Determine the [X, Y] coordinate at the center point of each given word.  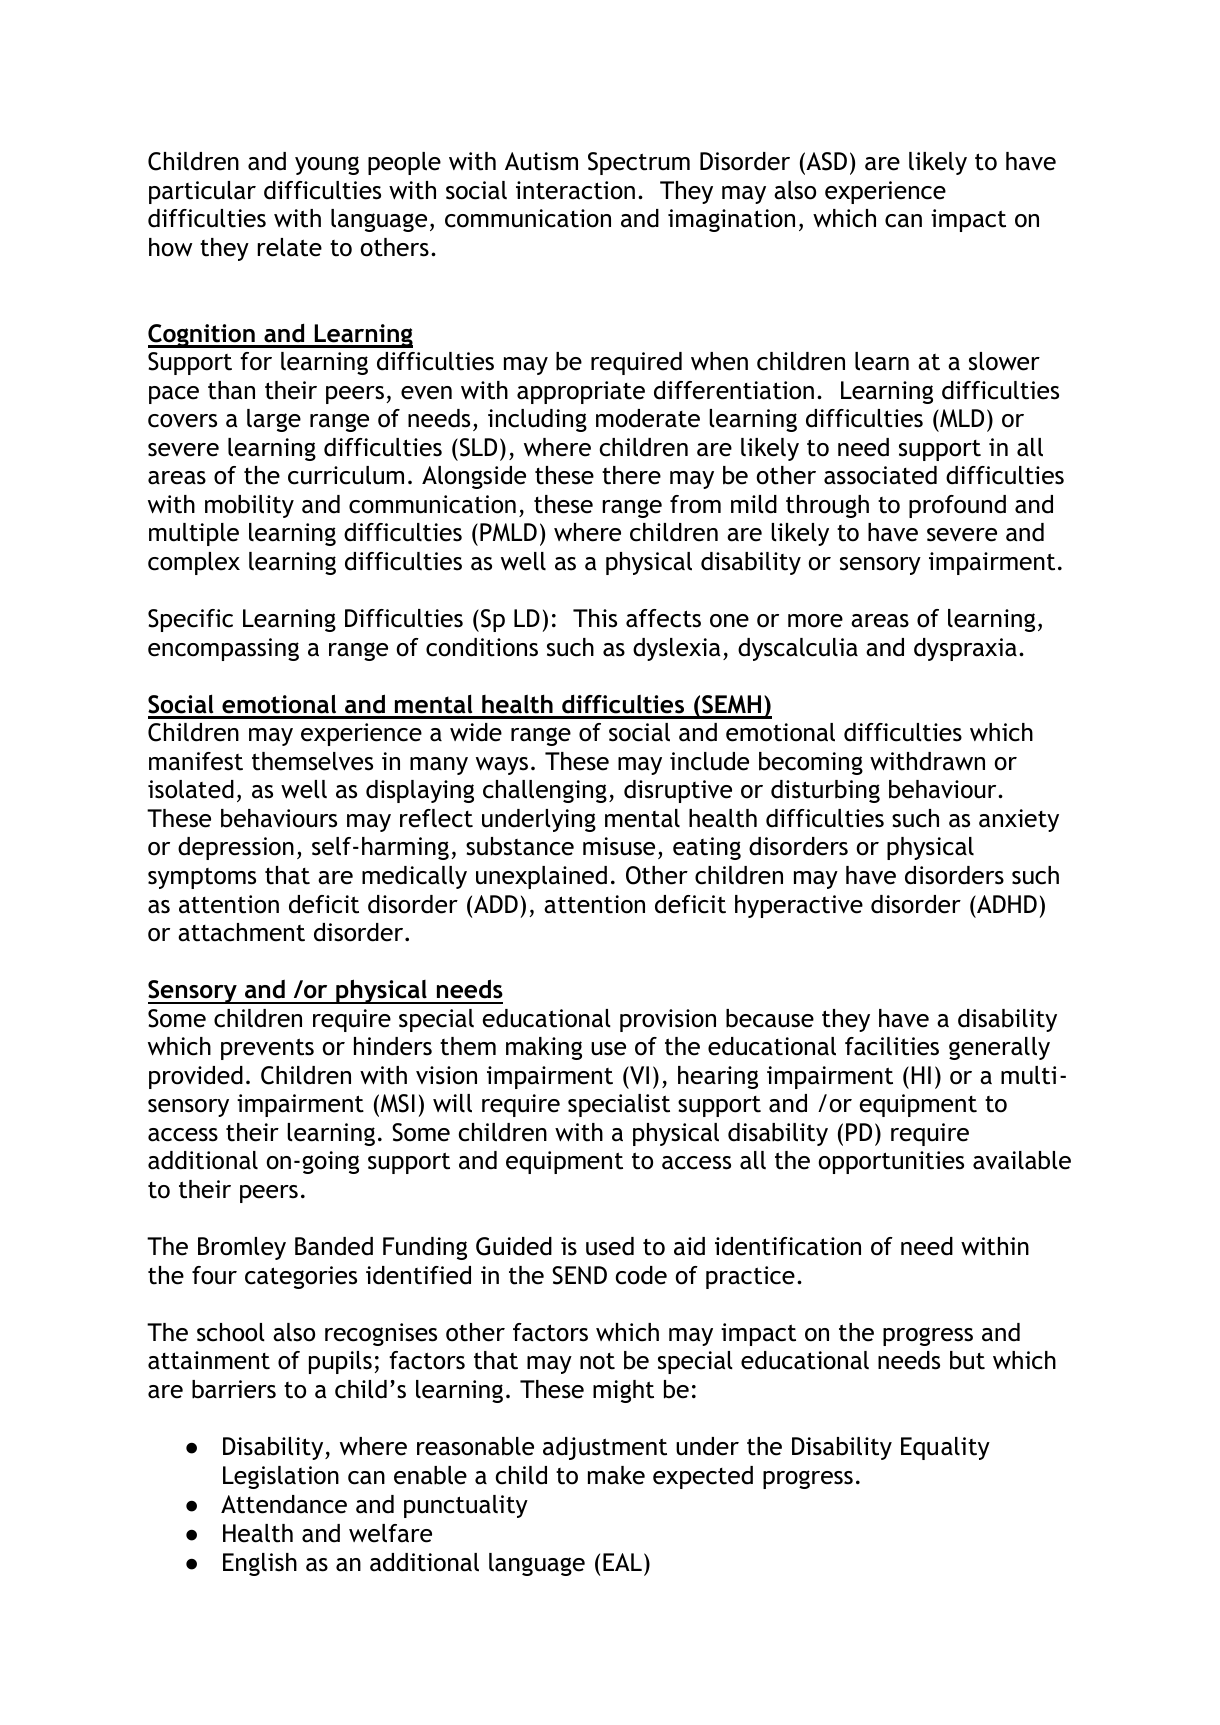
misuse [619, 846]
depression [236, 848]
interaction [575, 190]
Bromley [242, 1248]
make [616, 1475]
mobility [249, 506]
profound [957, 506]
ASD [825, 161]
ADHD [1006, 904]
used [610, 1246]
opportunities [891, 1162]
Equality [945, 1448]
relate [289, 247]
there [631, 475]
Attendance [284, 1504]
